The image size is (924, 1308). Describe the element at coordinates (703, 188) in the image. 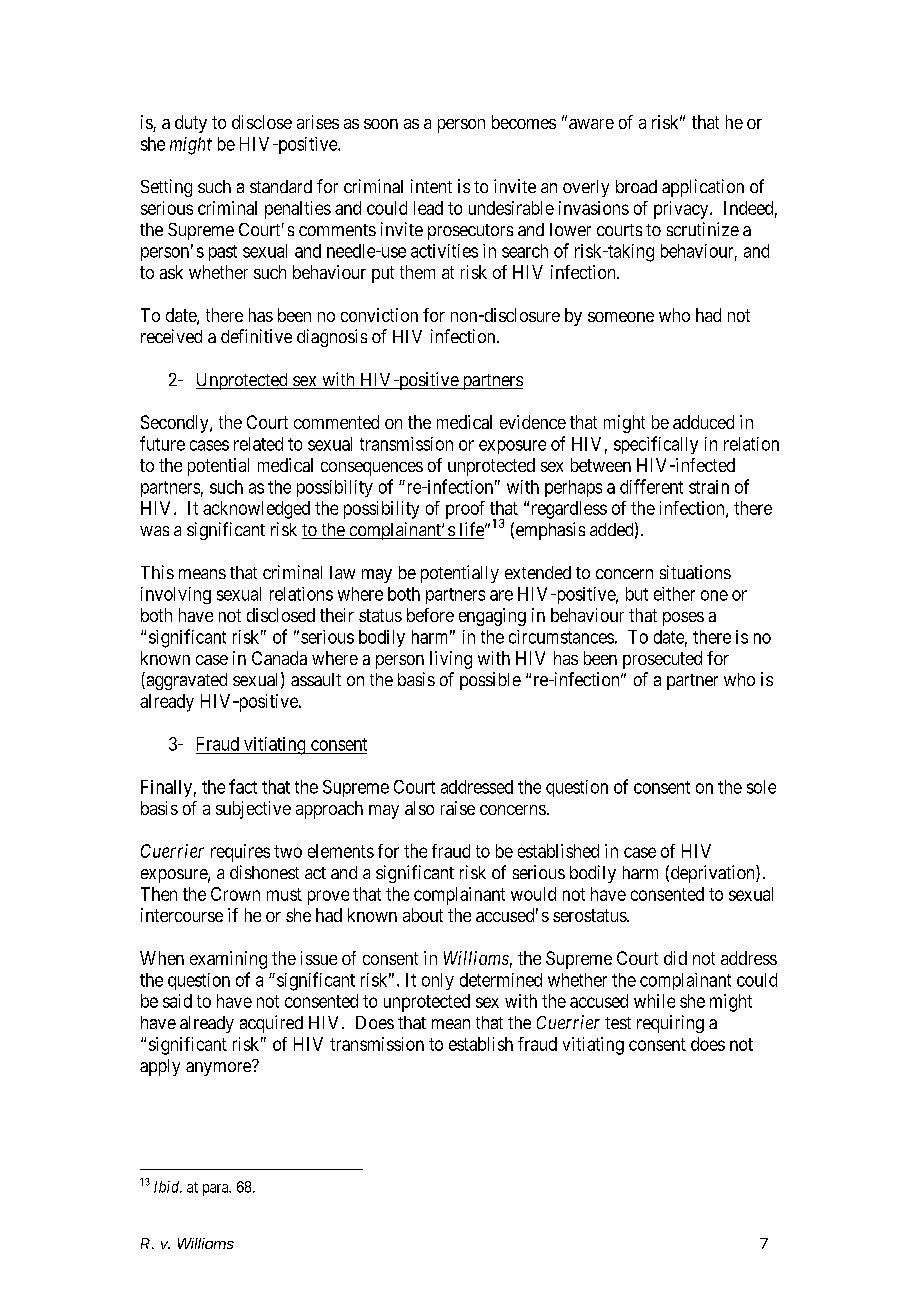

I see `application` at that location.
